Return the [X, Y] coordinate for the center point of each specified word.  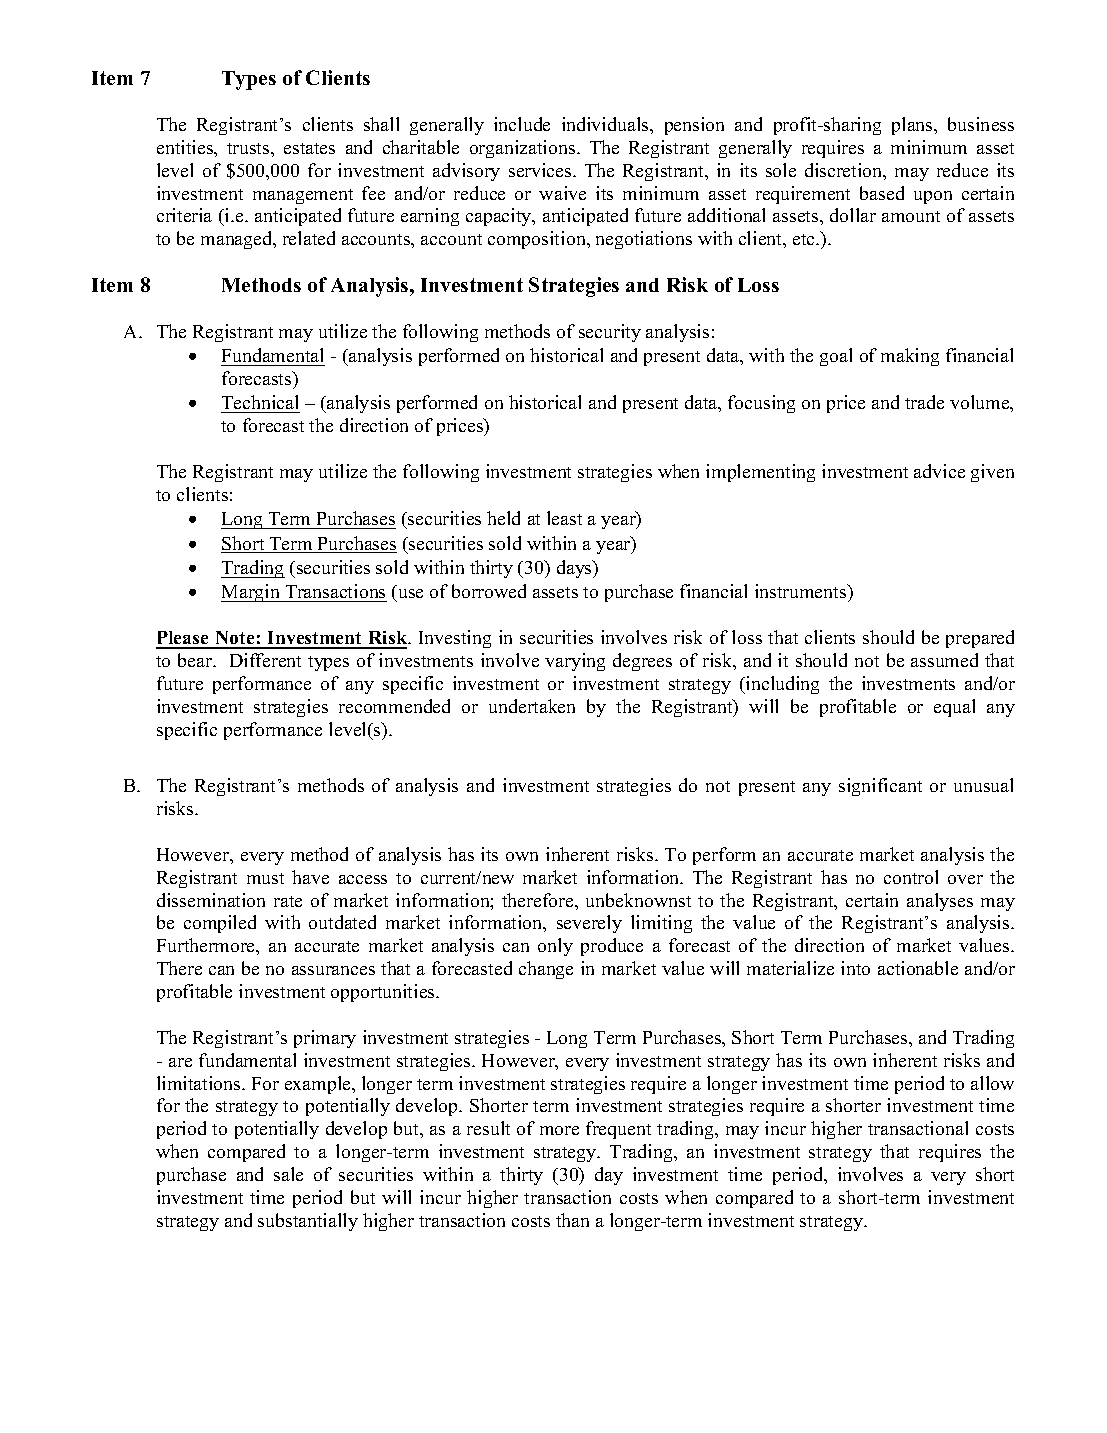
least [564, 518]
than [572, 1220]
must [265, 878]
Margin [252, 593]
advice [939, 471]
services [541, 170]
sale [288, 1174]
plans [913, 126]
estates [309, 148]
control [911, 877]
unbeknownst [638, 900]
